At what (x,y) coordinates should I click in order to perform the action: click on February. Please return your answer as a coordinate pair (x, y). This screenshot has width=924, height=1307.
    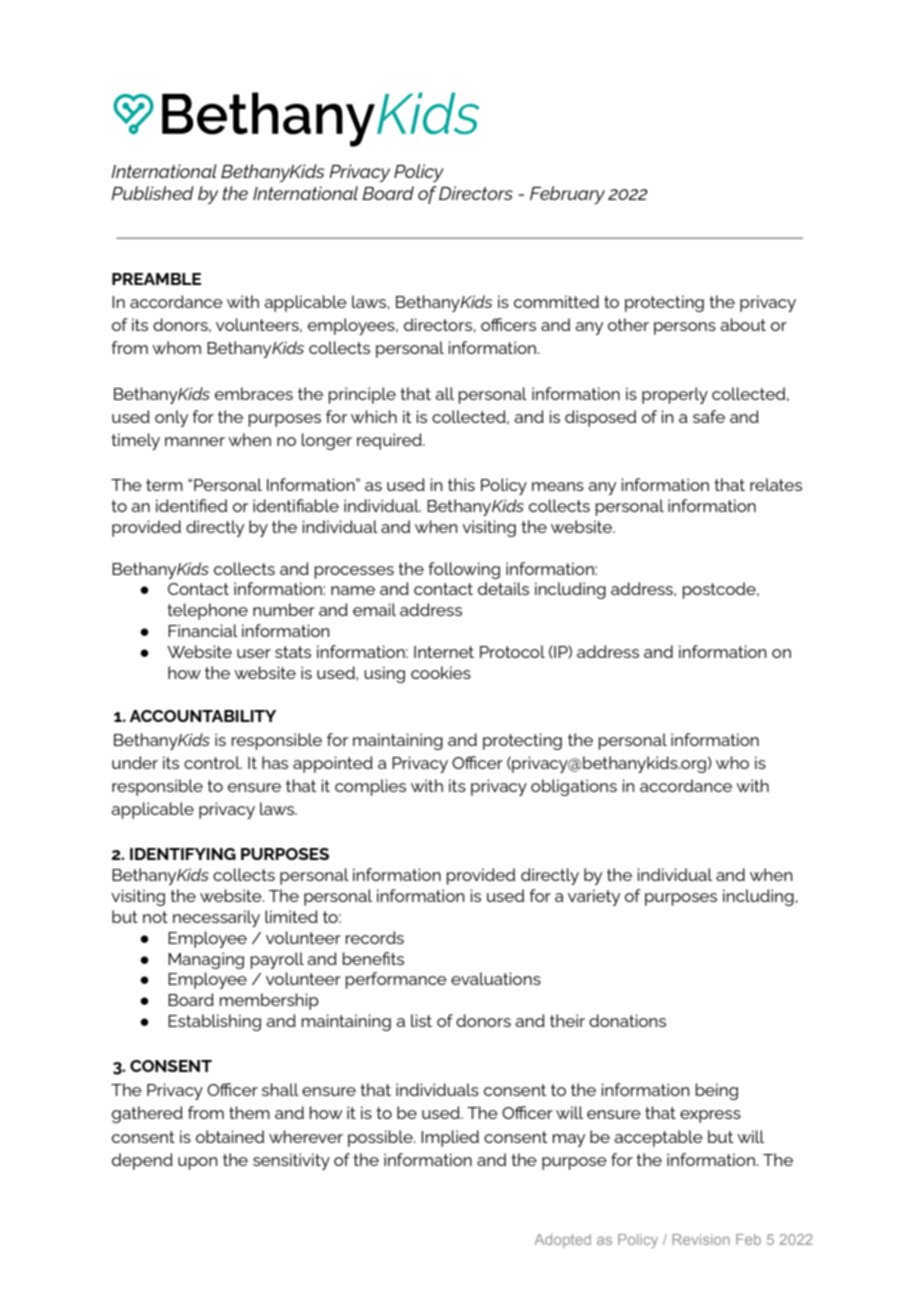
    Looking at the image, I should click on (567, 195).
